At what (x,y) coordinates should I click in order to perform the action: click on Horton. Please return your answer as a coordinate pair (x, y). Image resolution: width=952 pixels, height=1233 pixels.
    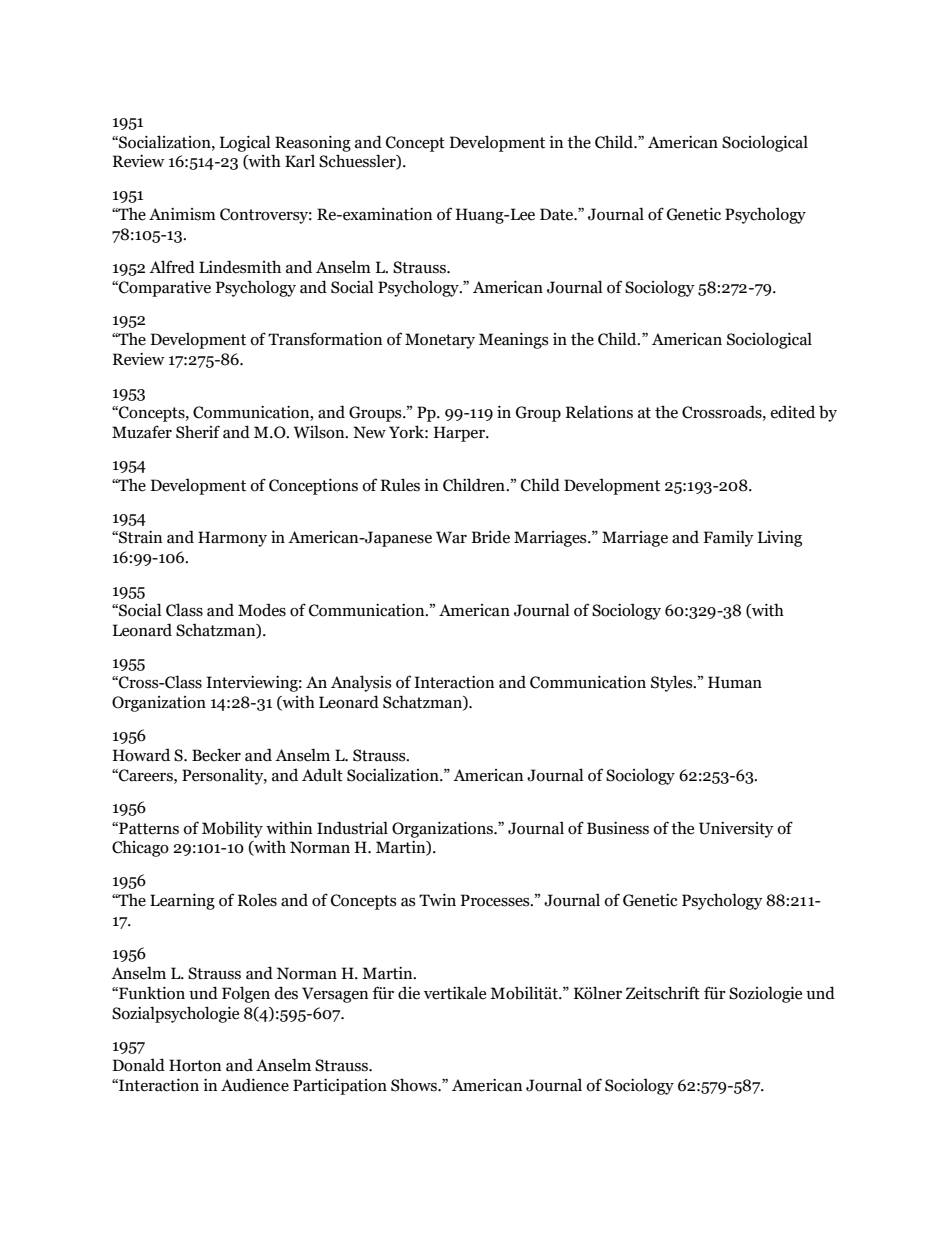
    Looking at the image, I should click on (195, 1065).
